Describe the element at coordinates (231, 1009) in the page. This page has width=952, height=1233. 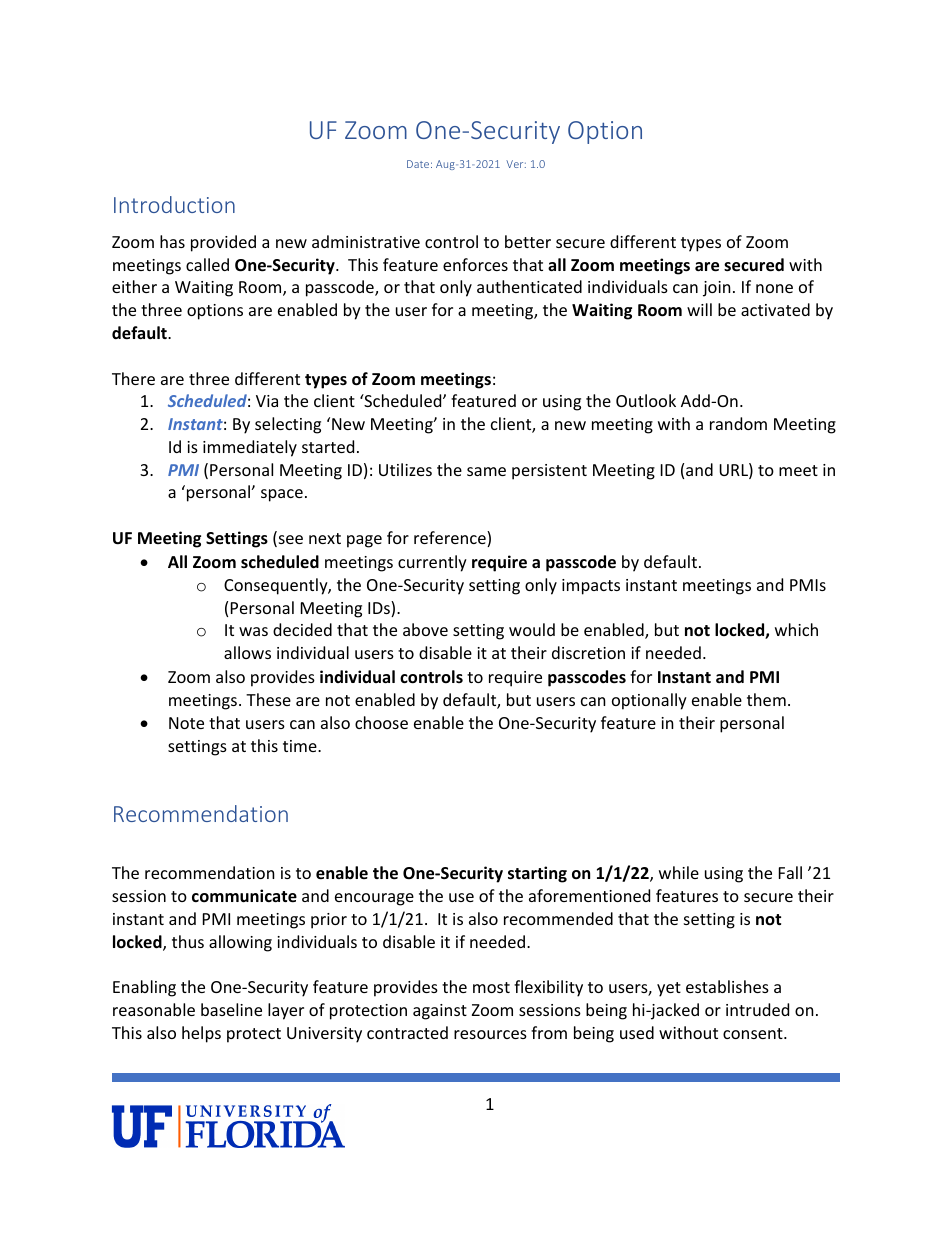
I see `baseline` at that location.
